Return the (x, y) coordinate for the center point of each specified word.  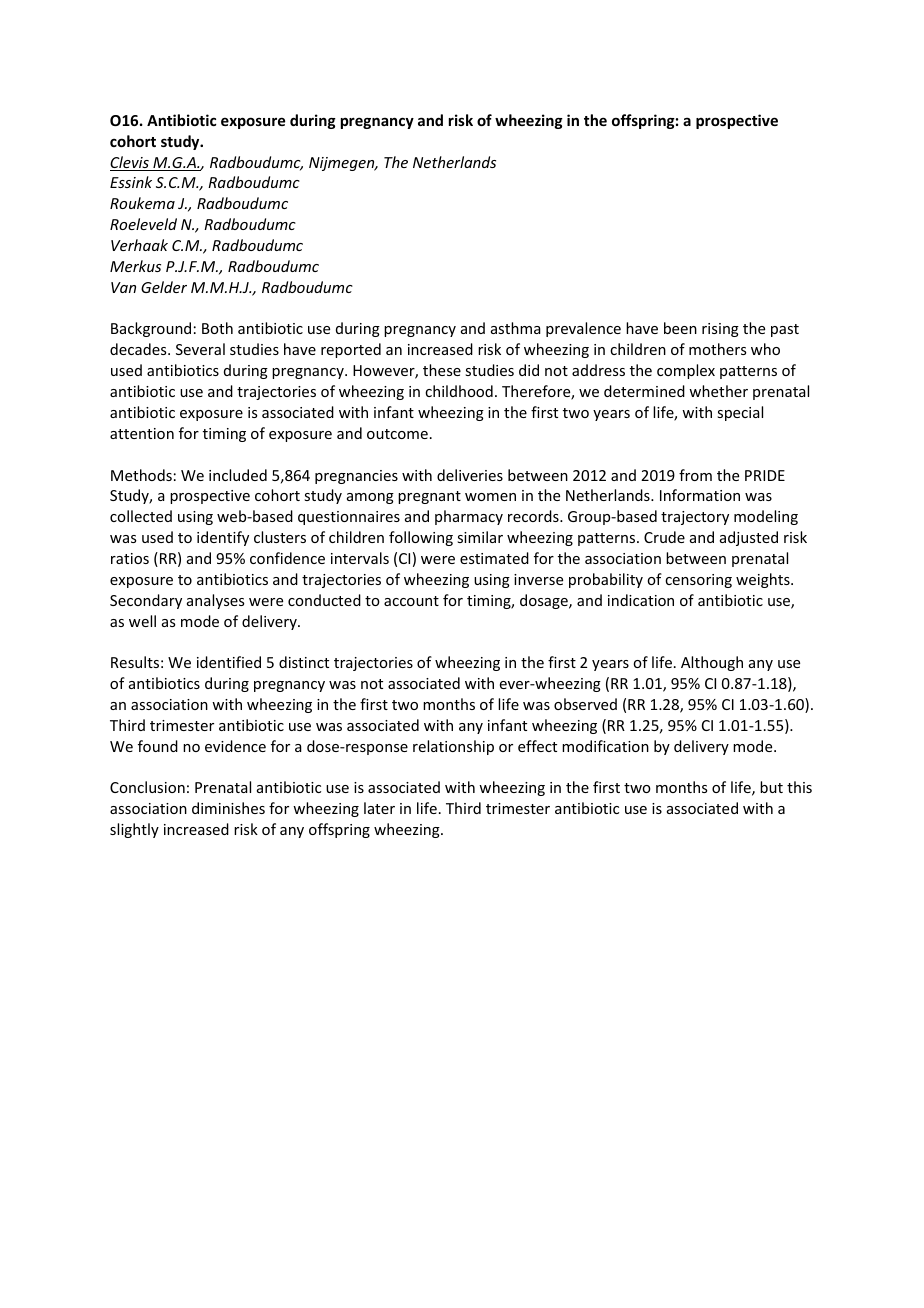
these (442, 370)
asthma (516, 328)
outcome (397, 434)
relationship (453, 747)
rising (720, 330)
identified (229, 662)
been (680, 328)
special (740, 413)
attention (142, 433)
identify (223, 538)
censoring (698, 581)
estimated (494, 558)
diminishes (228, 808)
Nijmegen (343, 164)
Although (712, 663)
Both (217, 328)
